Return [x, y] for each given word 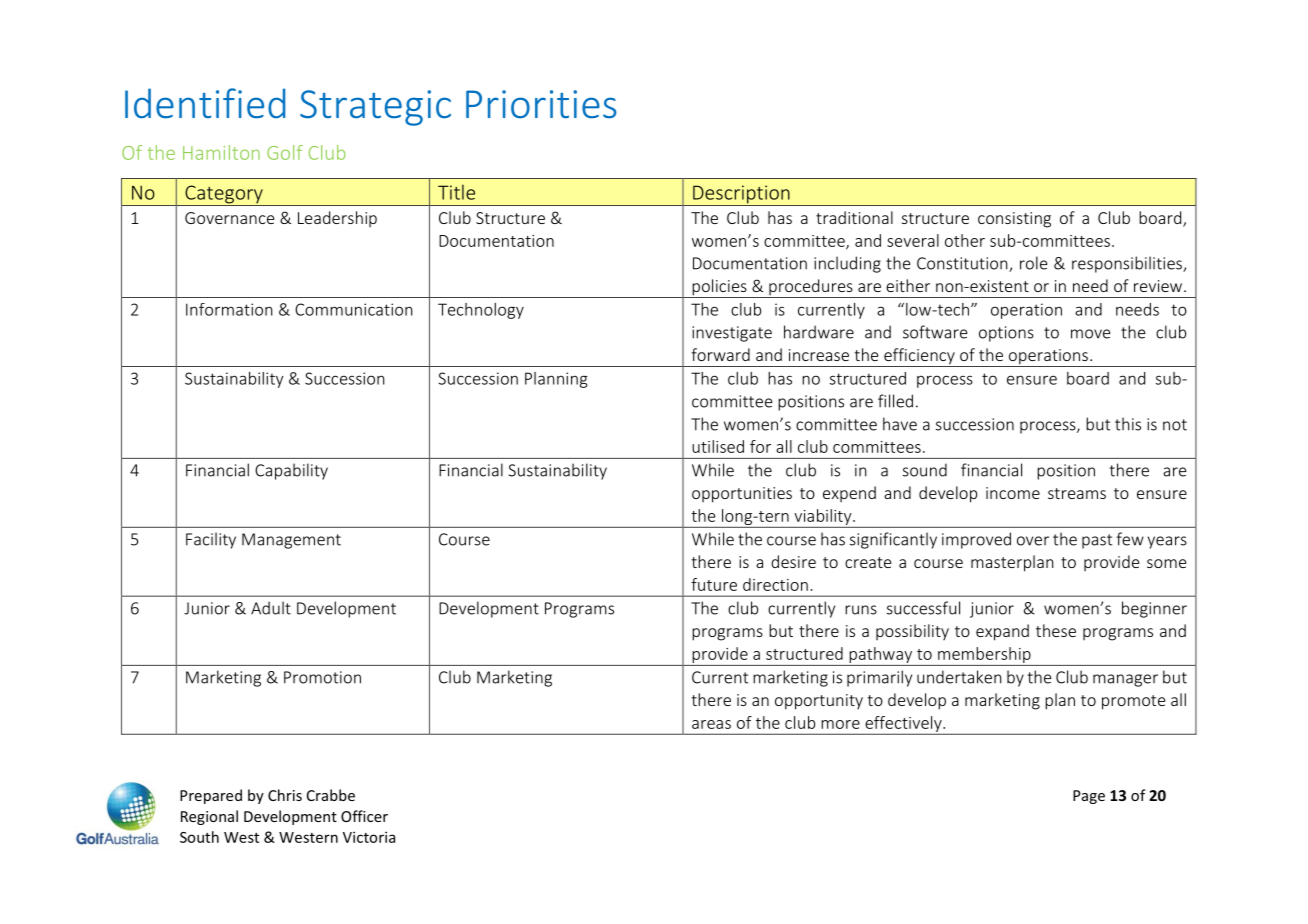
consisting [1014, 220]
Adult [271, 608]
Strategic [375, 108]
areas [711, 724]
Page [1089, 797]
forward [720, 354]
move [1090, 334]
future [714, 584]
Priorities [541, 104]
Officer [364, 816]
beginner [1154, 609]
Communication [354, 309]
